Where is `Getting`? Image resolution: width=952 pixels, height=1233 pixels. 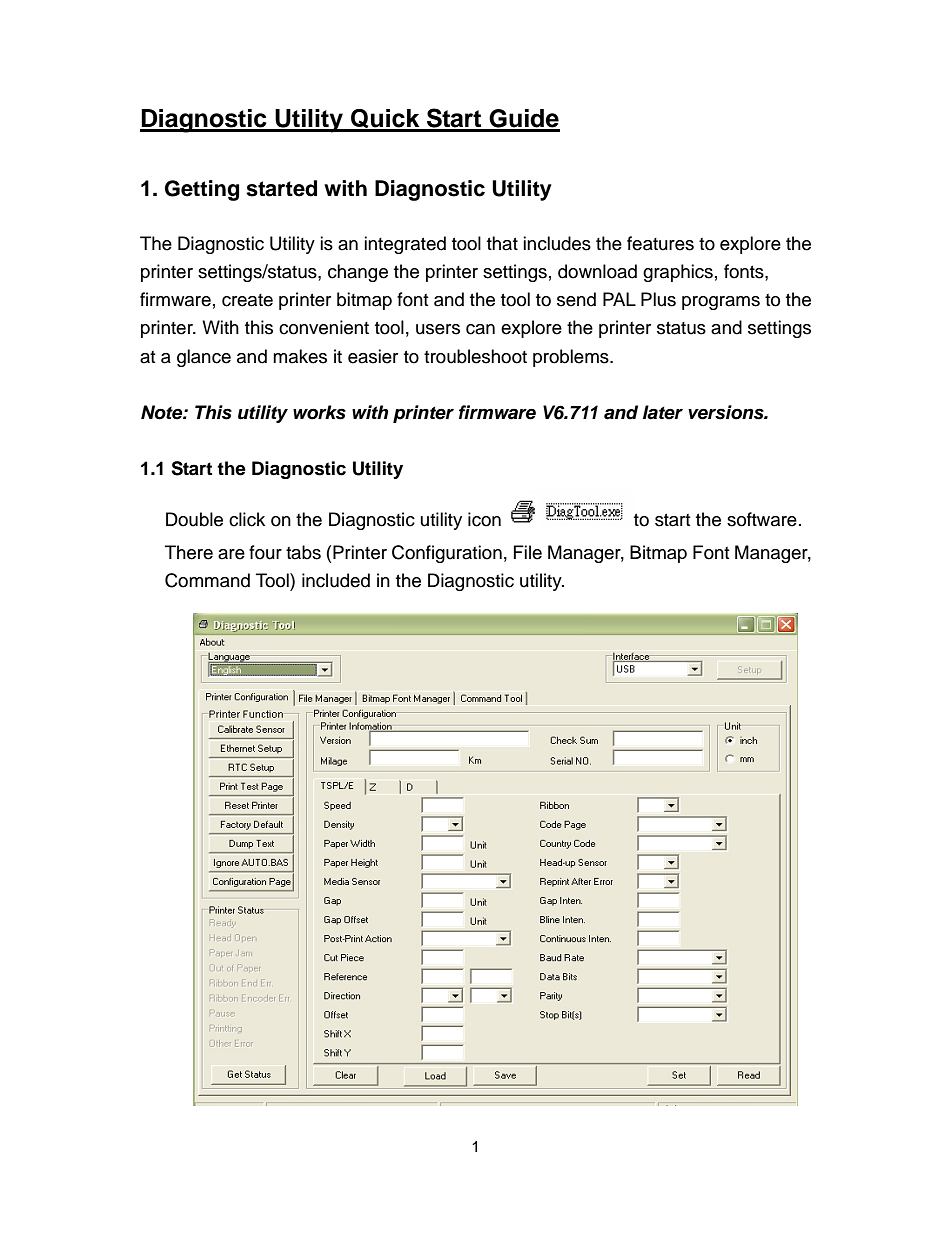 Getting is located at coordinates (202, 190).
